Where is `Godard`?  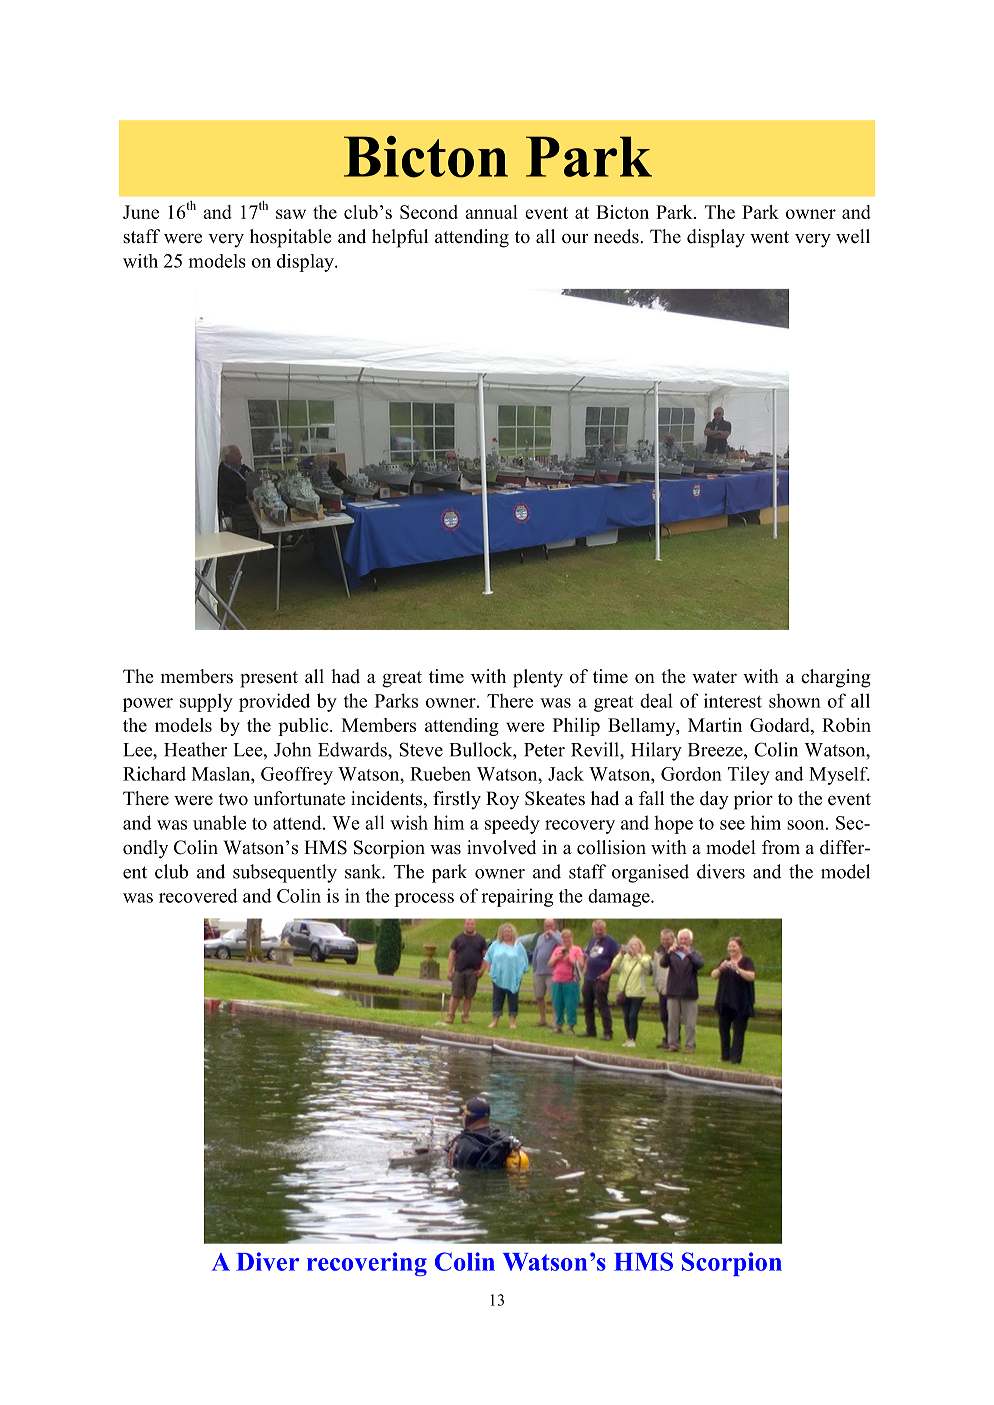 Godard is located at coordinates (781, 726).
